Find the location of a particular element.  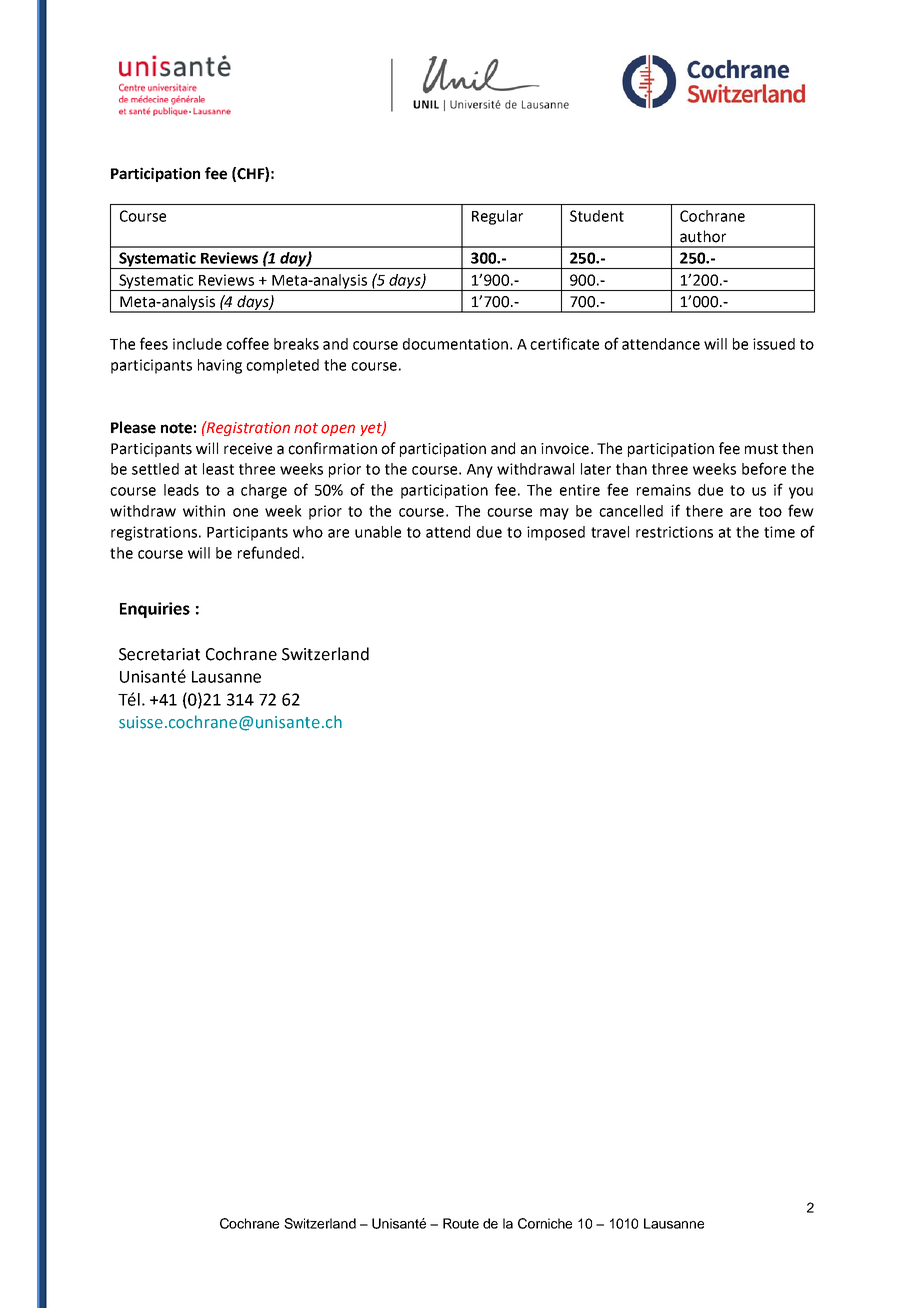

Regular is located at coordinates (497, 217).
